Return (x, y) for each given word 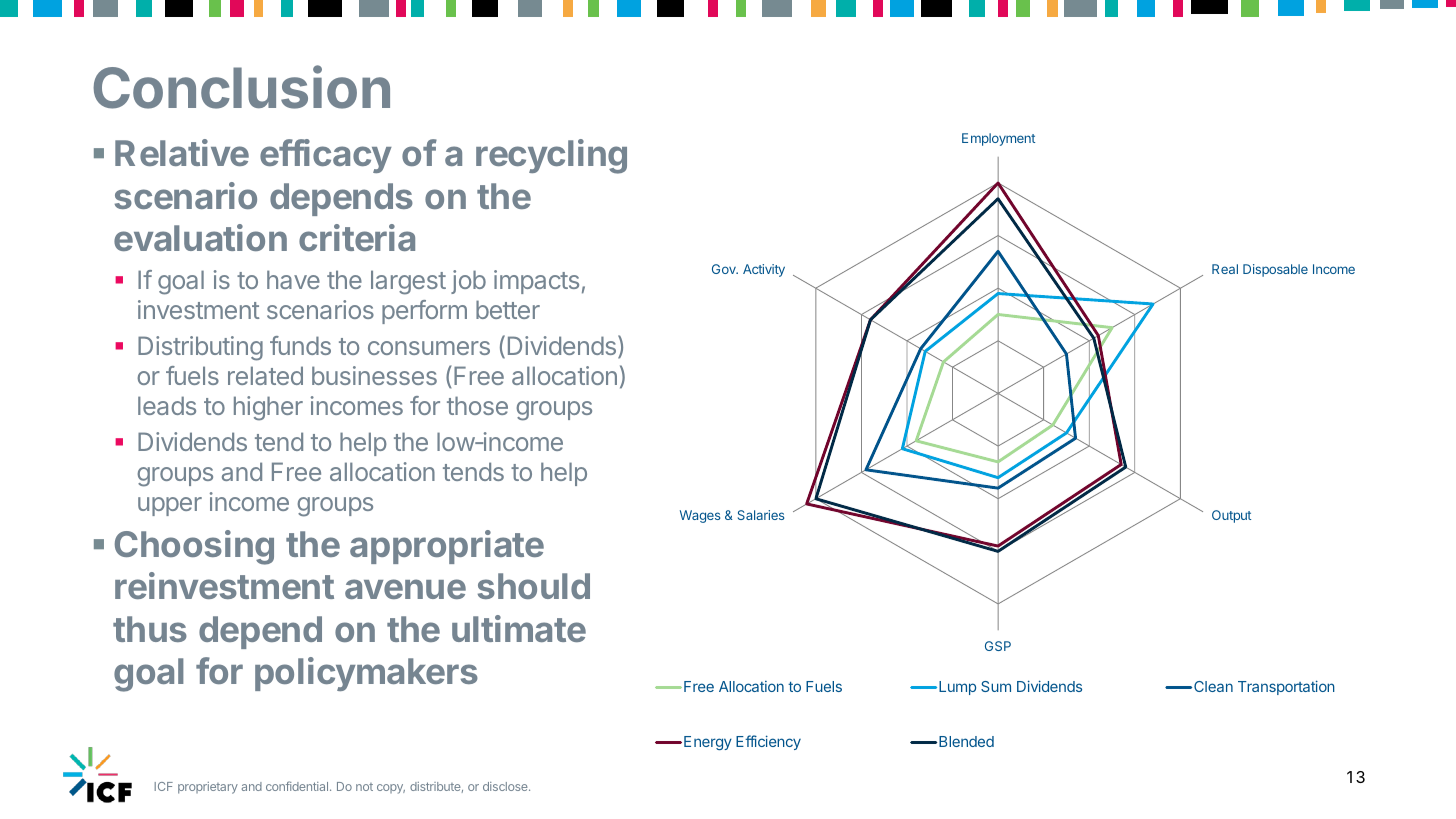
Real (1225, 269)
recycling (551, 156)
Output (1231, 516)
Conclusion (241, 87)
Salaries (761, 515)
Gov (725, 269)
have (293, 279)
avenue (405, 589)
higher (268, 408)
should (534, 586)
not (364, 787)
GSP (998, 646)
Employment (998, 139)
